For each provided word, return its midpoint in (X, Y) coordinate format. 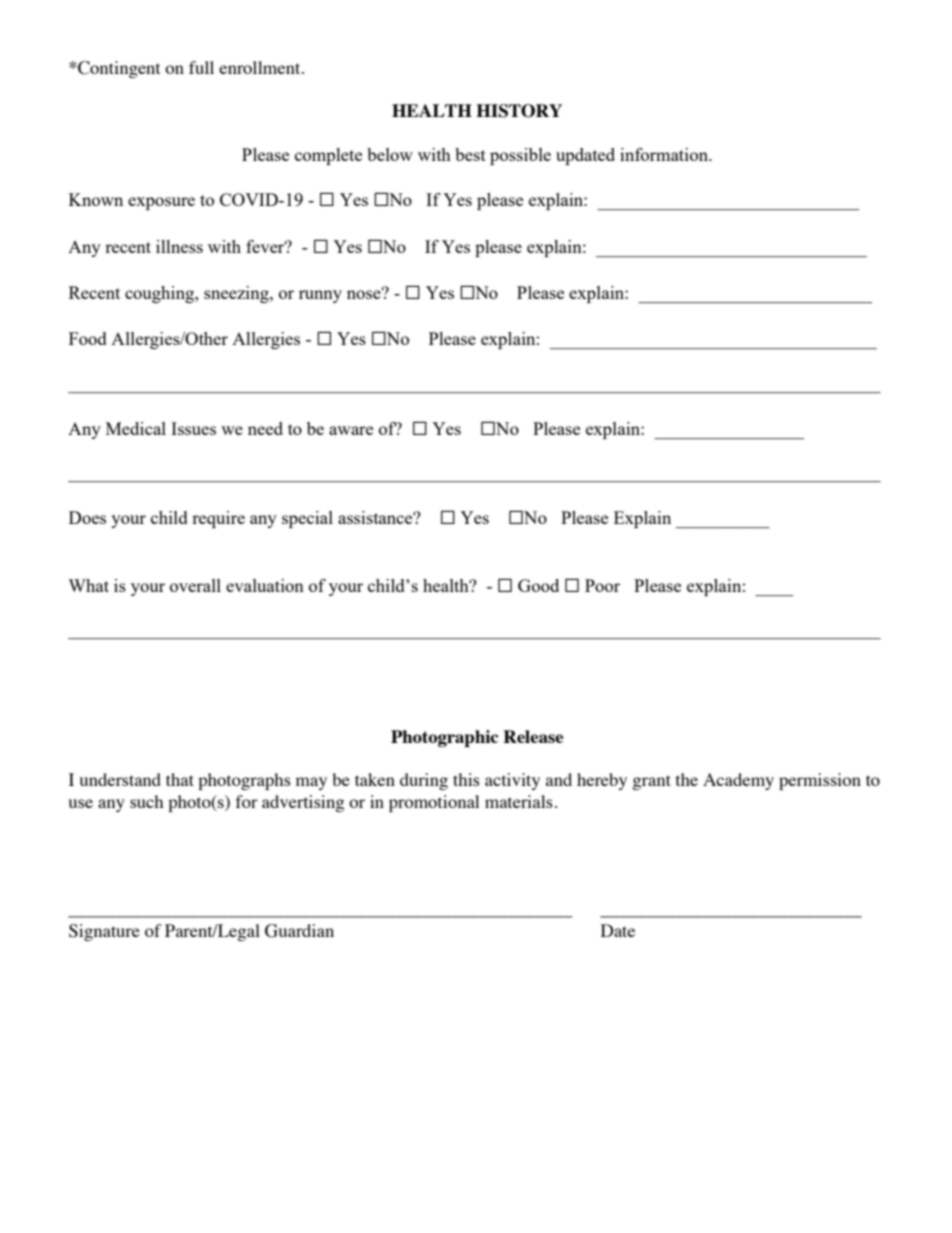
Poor (602, 585)
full (201, 67)
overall (195, 585)
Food (88, 338)
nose (365, 293)
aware (351, 430)
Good (538, 585)
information (665, 154)
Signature (104, 932)
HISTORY (519, 111)
